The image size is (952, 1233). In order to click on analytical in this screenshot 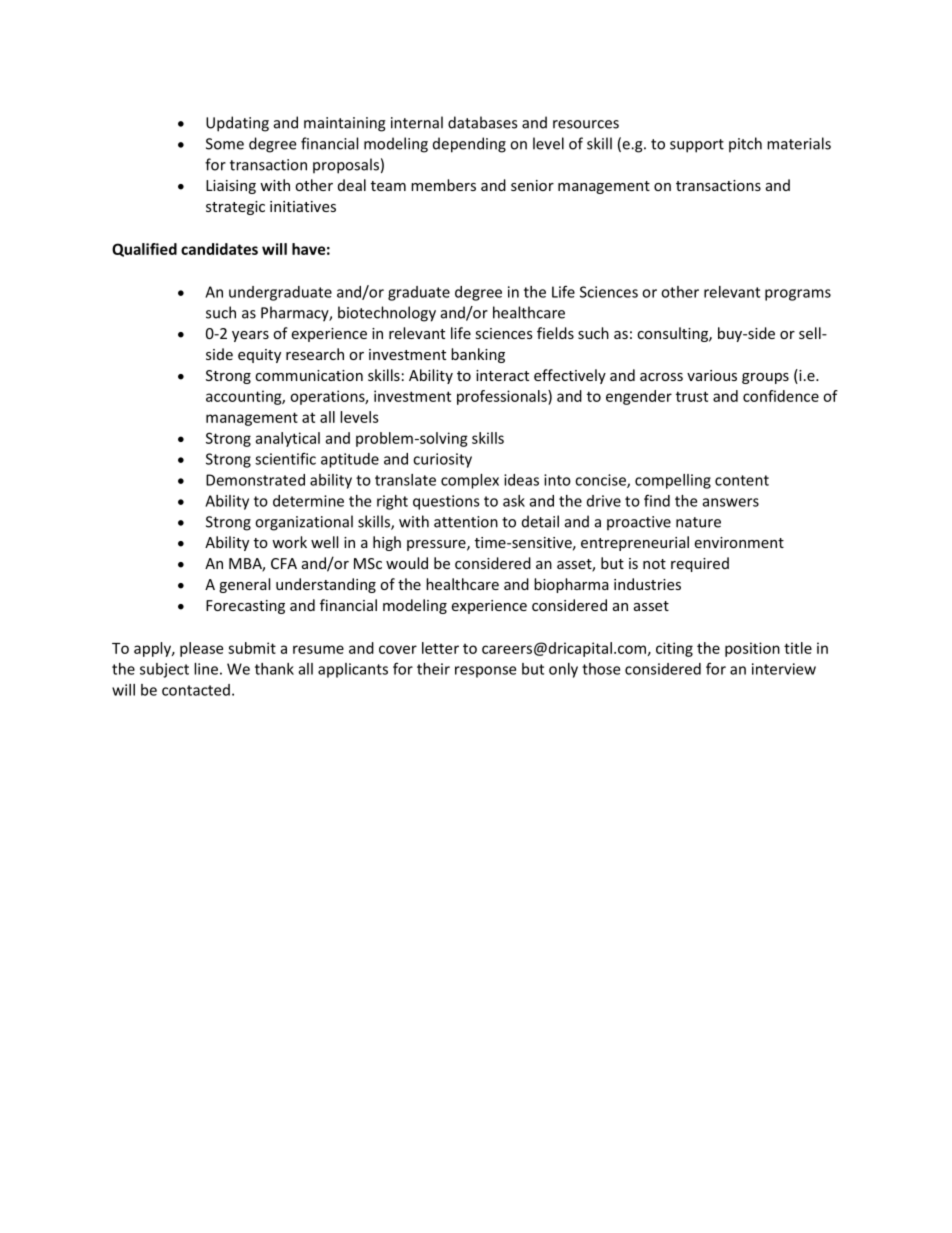, I will do `click(287, 439)`.
